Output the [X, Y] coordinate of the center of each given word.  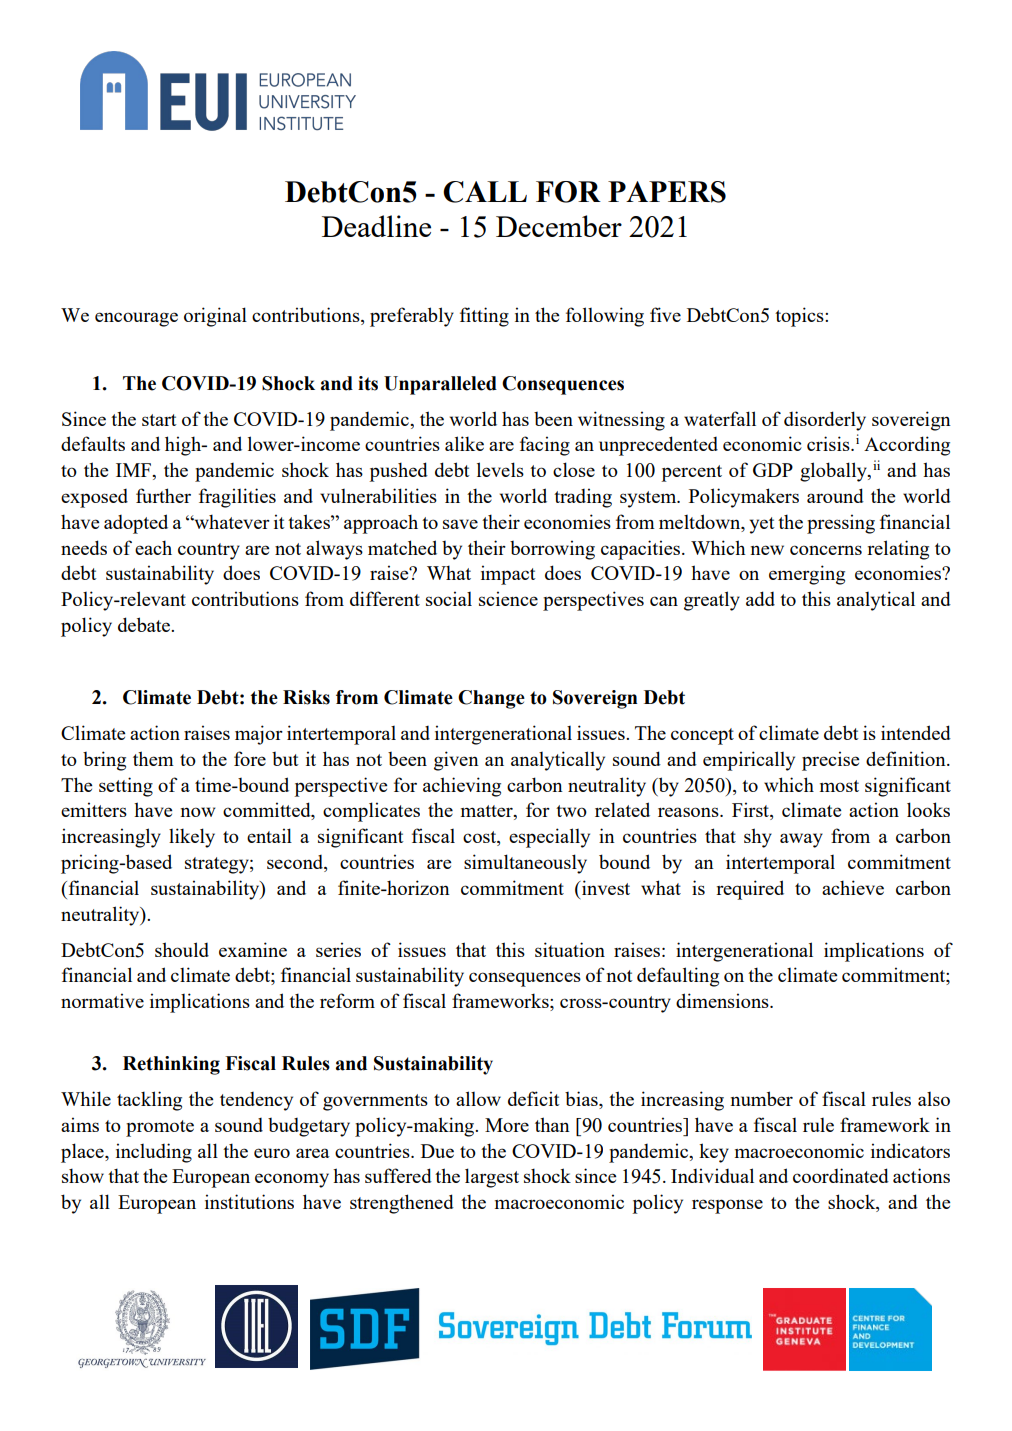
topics [800, 317]
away [801, 840]
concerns [826, 550]
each [153, 547]
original [215, 317]
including [154, 1153]
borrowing [552, 550]
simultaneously [525, 864]
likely [192, 838]
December [559, 226]
